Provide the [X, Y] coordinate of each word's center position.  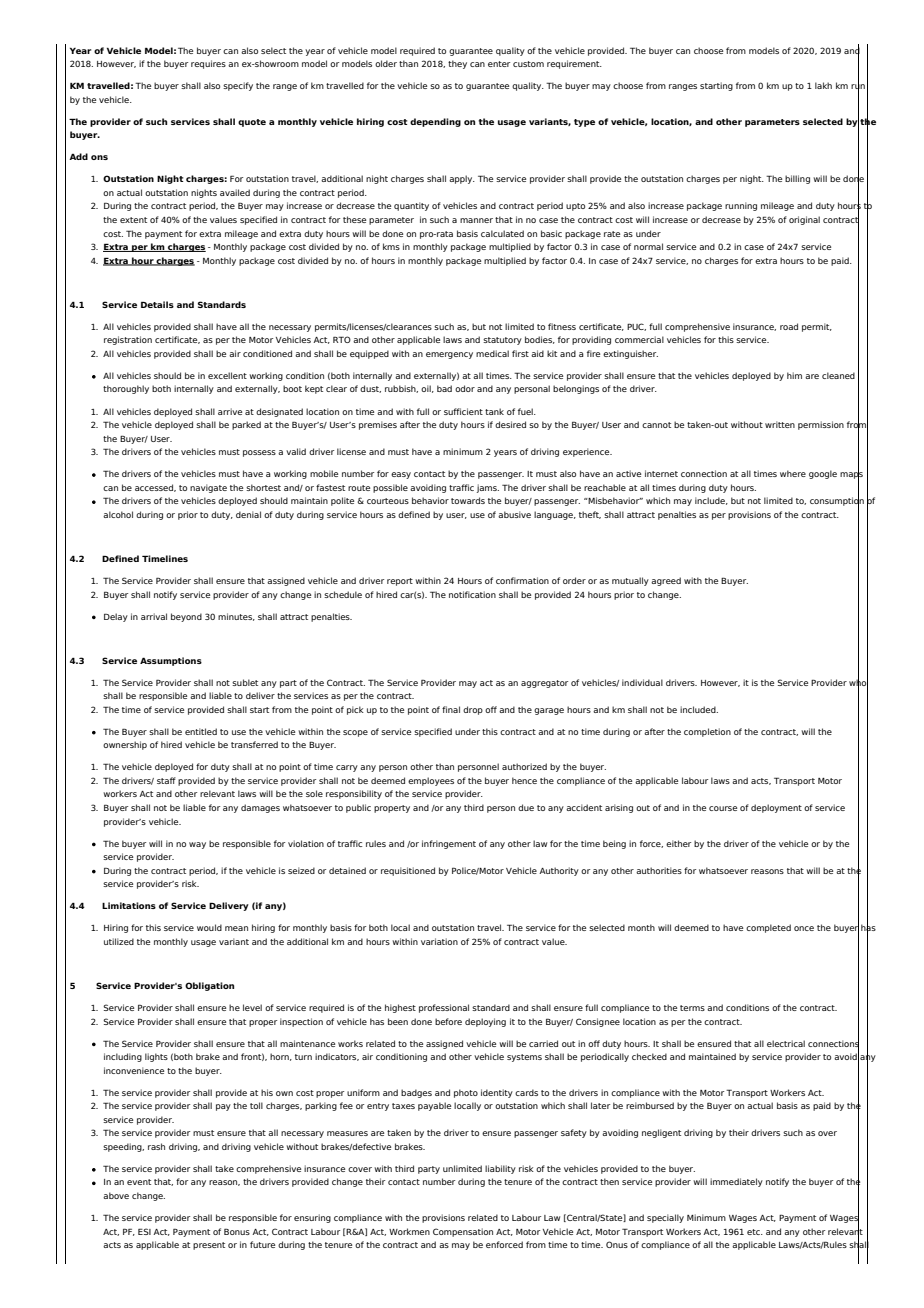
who [858, 682]
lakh [823, 85]
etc [754, 1232]
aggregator [544, 684]
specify [238, 86]
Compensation [463, 1232]
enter [499, 64]
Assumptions [171, 661]
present [209, 1246]
